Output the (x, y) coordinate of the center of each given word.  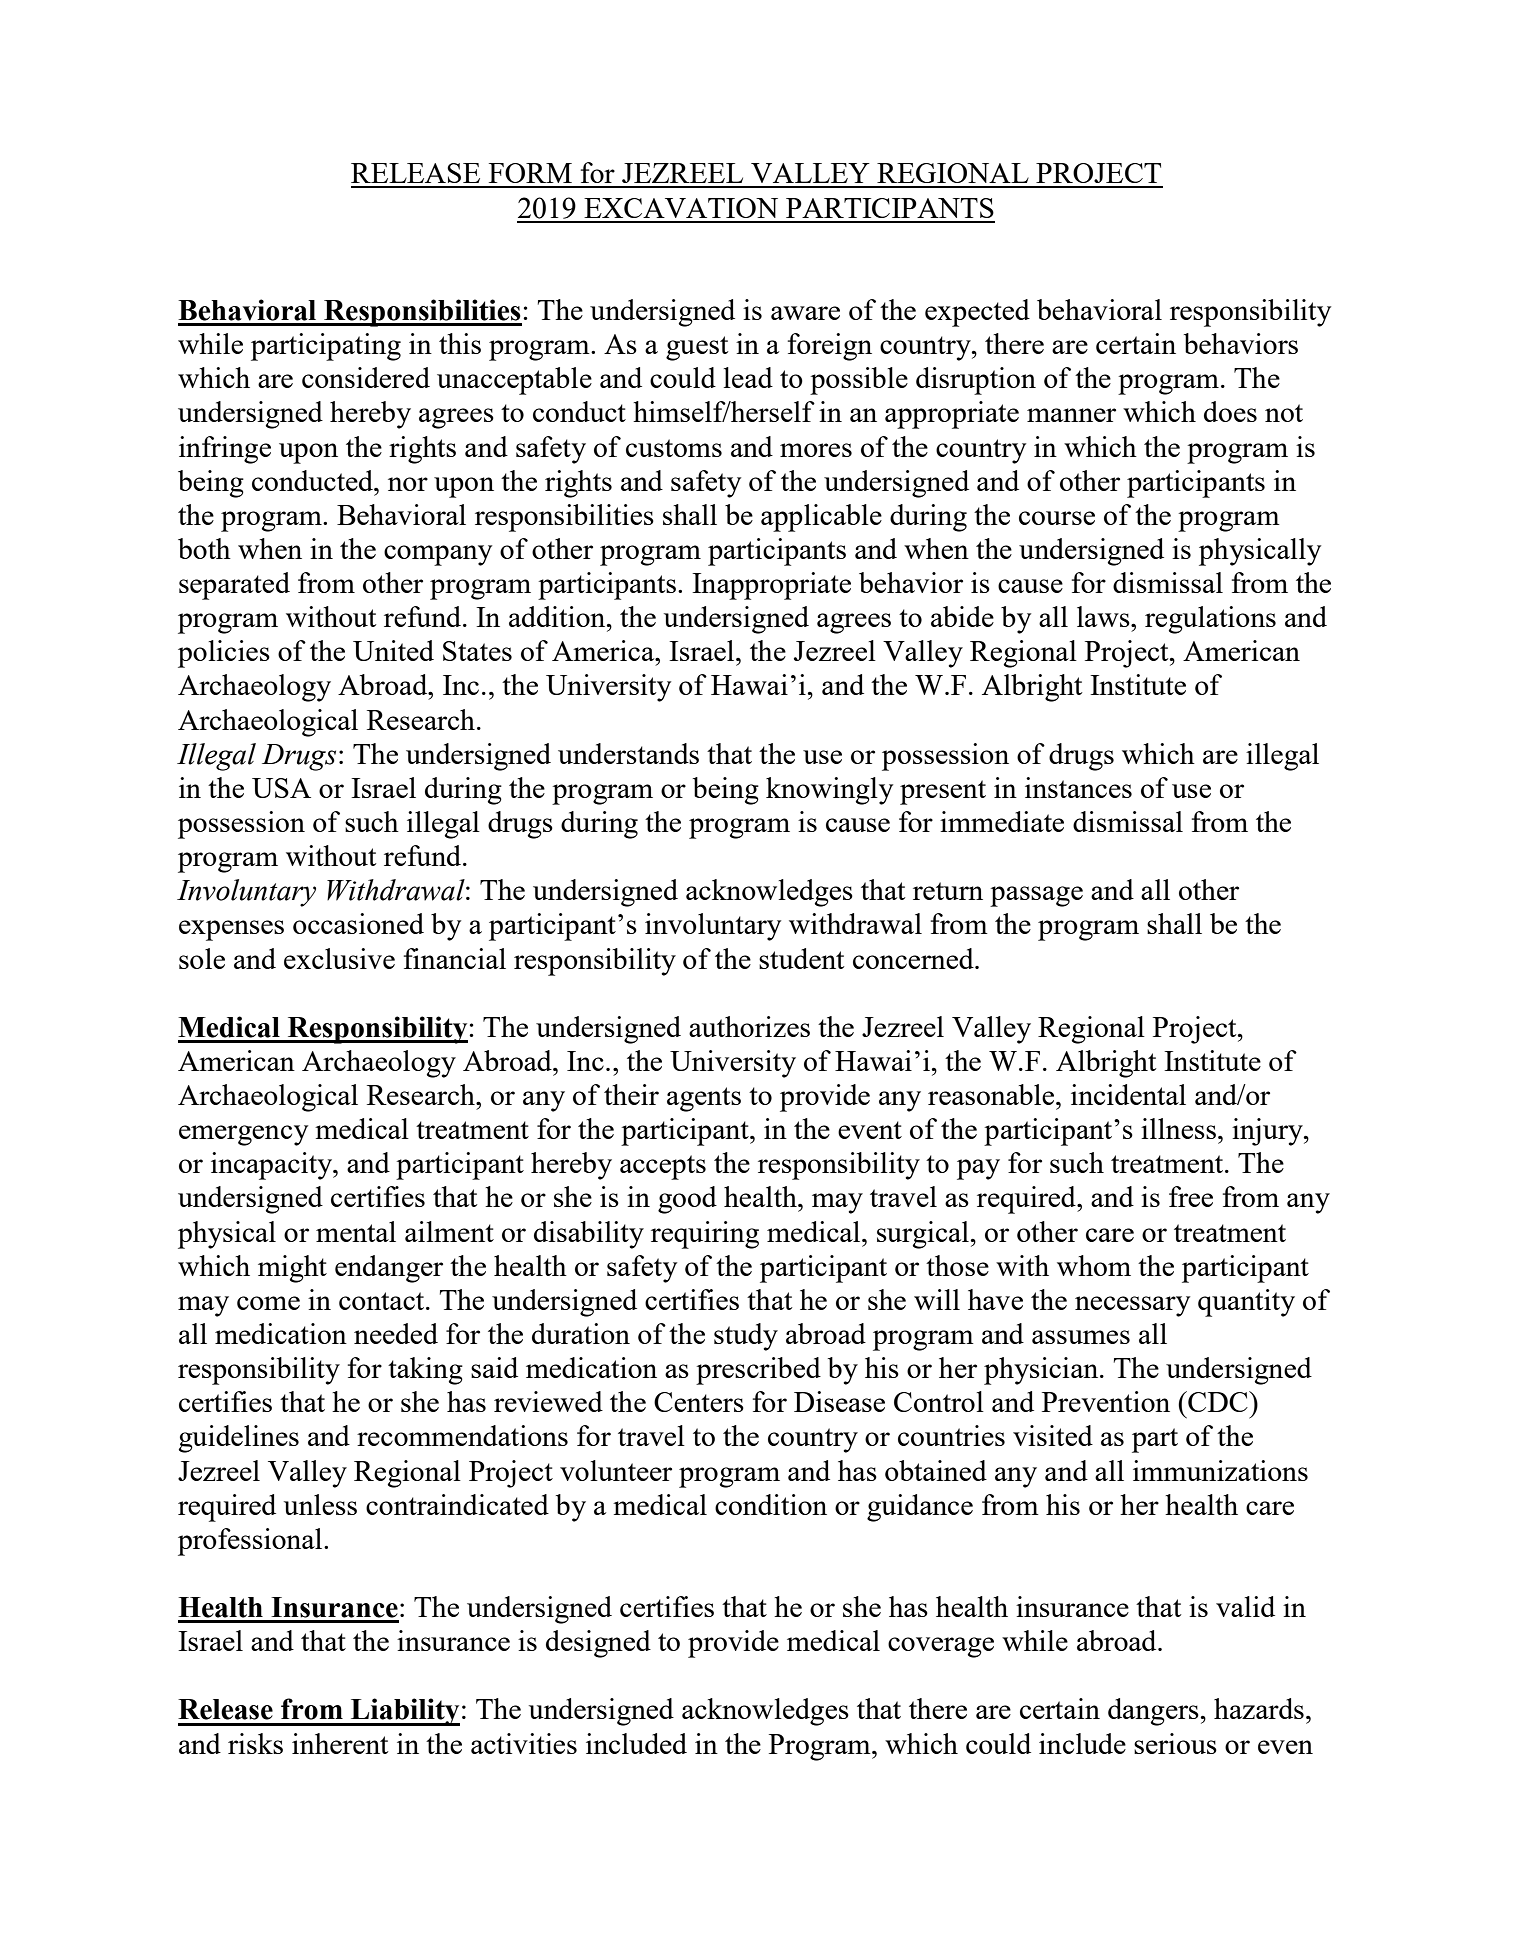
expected (977, 313)
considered (366, 377)
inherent (340, 1743)
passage (1036, 896)
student (801, 958)
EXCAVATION (681, 208)
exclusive (339, 958)
